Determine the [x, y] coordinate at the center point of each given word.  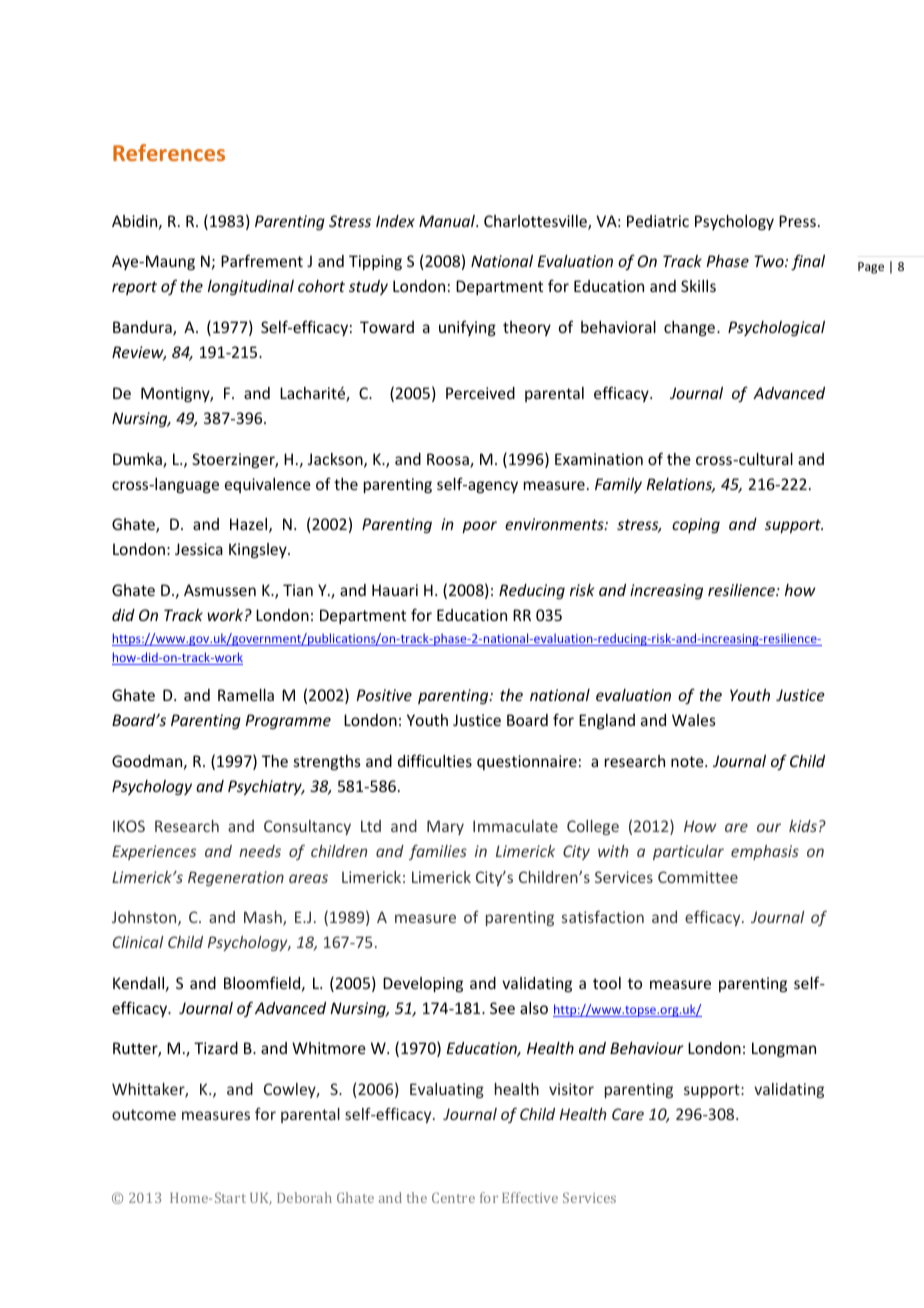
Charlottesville [536, 222]
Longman [784, 1049]
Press [797, 221]
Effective [530, 1197]
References [169, 152]
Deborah [304, 1197]
